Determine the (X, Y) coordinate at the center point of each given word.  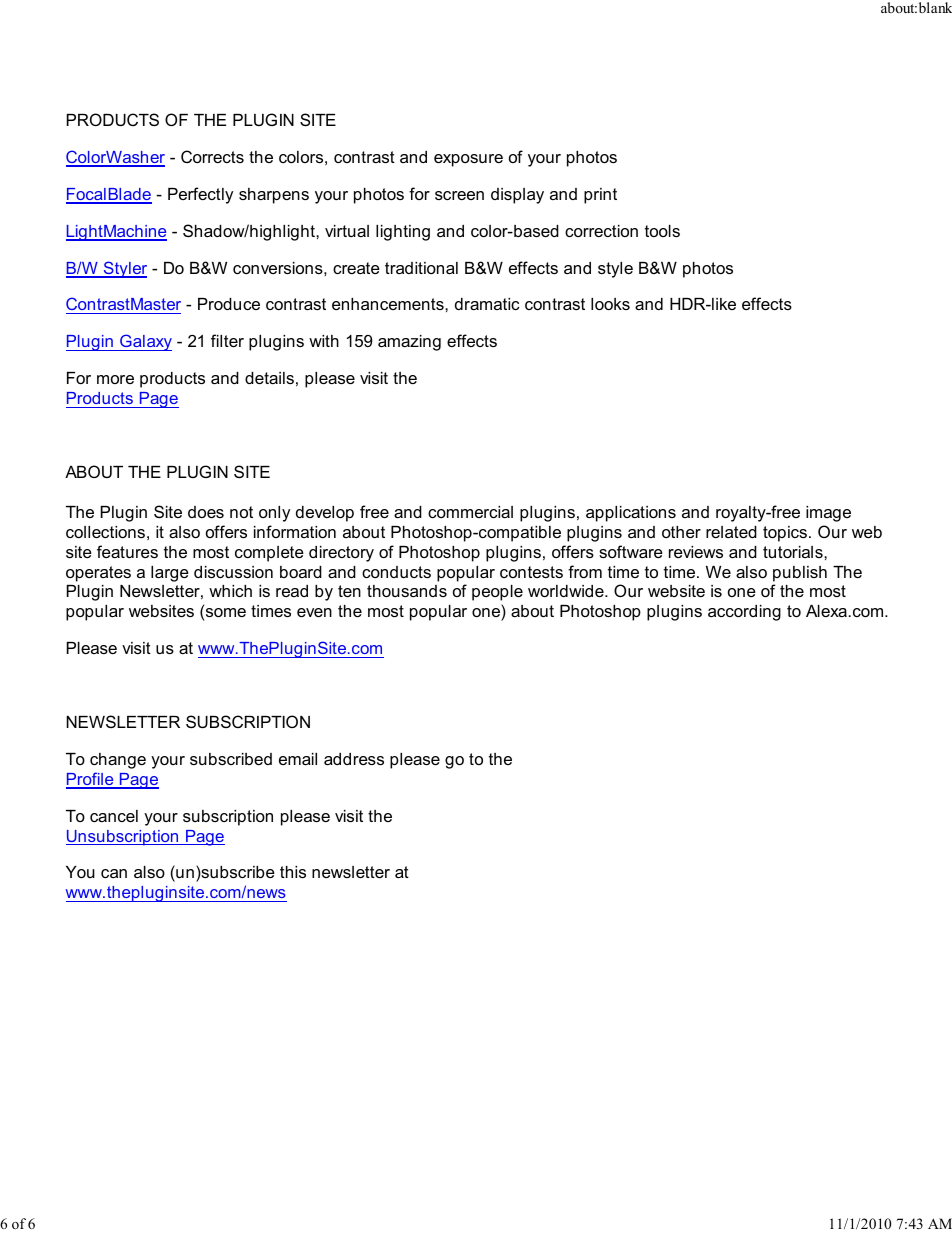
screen (459, 195)
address (354, 759)
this (293, 872)
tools (662, 231)
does (206, 512)
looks (610, 304)
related (731, 532)
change (118, 761)
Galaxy (145, 342)
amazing (409, 343)
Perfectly (200, 195)
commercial (470, 512)
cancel (114, 816)
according (744, 613)
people (497, 593)
